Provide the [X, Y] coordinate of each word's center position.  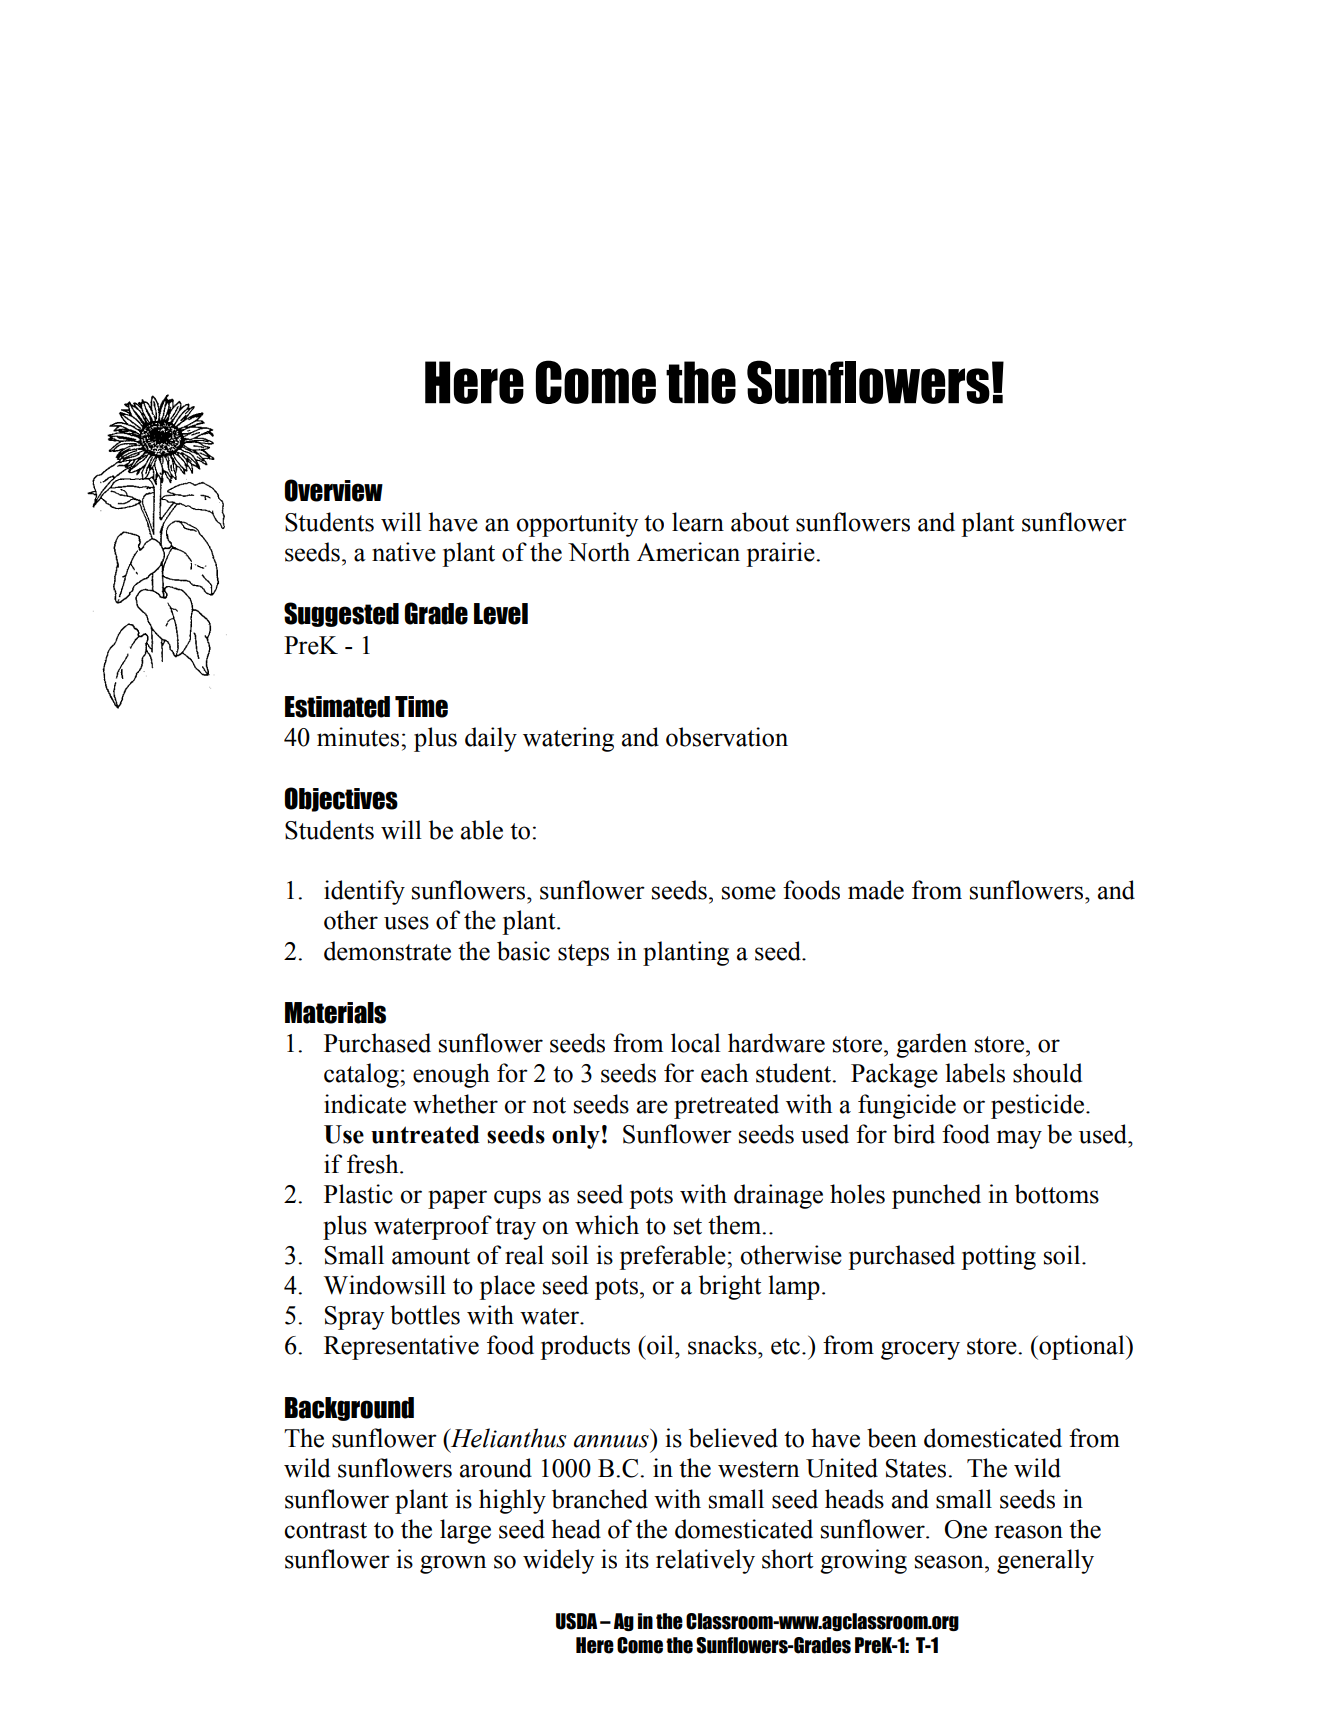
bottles [425, 1315]
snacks [723, 1345]
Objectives [341, 799]
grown [453, 1564]
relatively [705, 1561]
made [876, 890]
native [404, 552]
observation [727, 737]
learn [698, 522]
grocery [920, 1350]
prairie [781, 554]
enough [451, 1075]
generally [1045, 1561]
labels [975, 1073]
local [696, 1043]
